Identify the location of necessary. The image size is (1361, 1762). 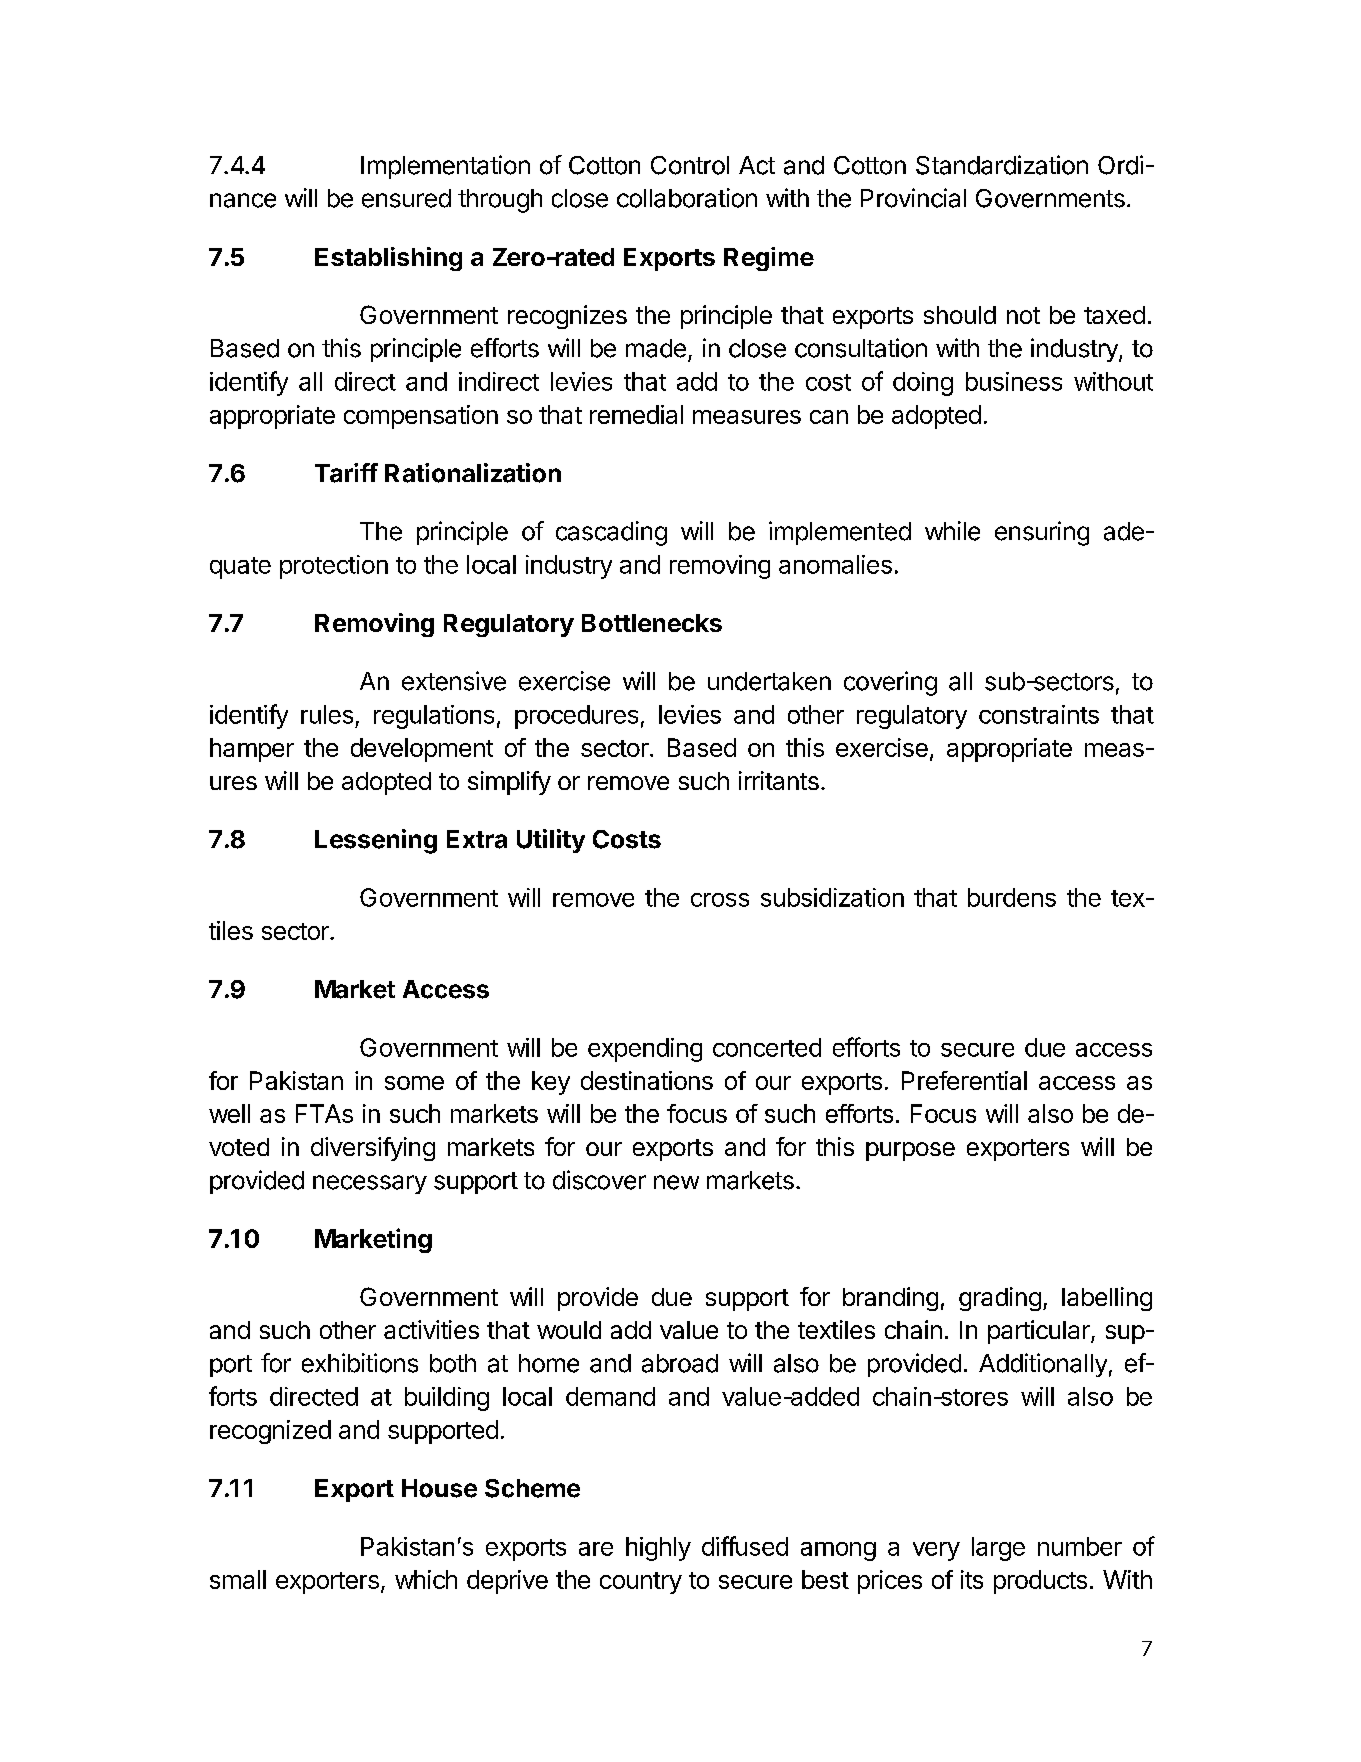
(370, 1184).
